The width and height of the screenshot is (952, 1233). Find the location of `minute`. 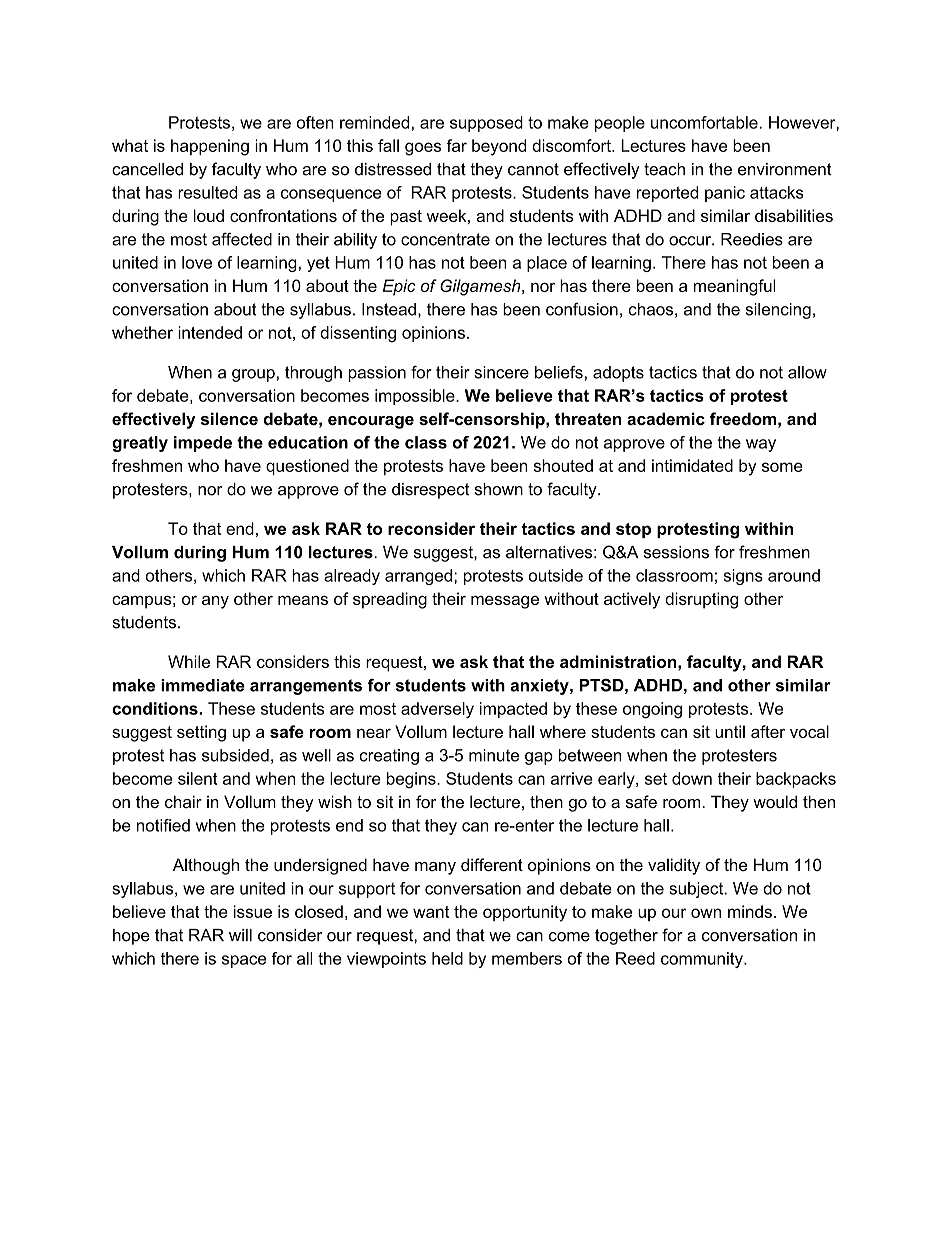

minute is located at coordinates (494, 755).
